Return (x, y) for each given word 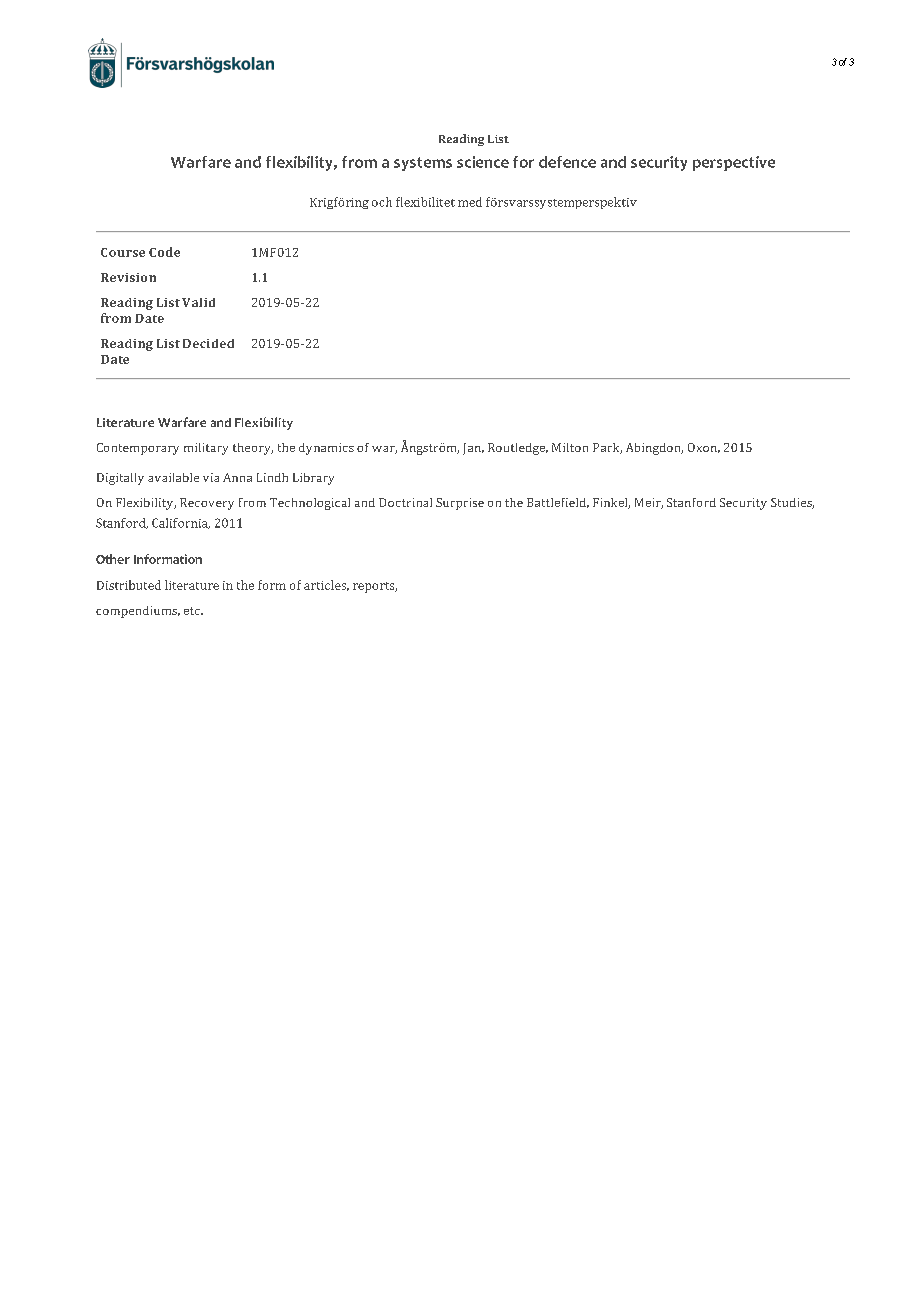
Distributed (129, 585)
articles (326, 585)
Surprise (460, 504)
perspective (734, 163)
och (382, 202)
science (483, 162)
